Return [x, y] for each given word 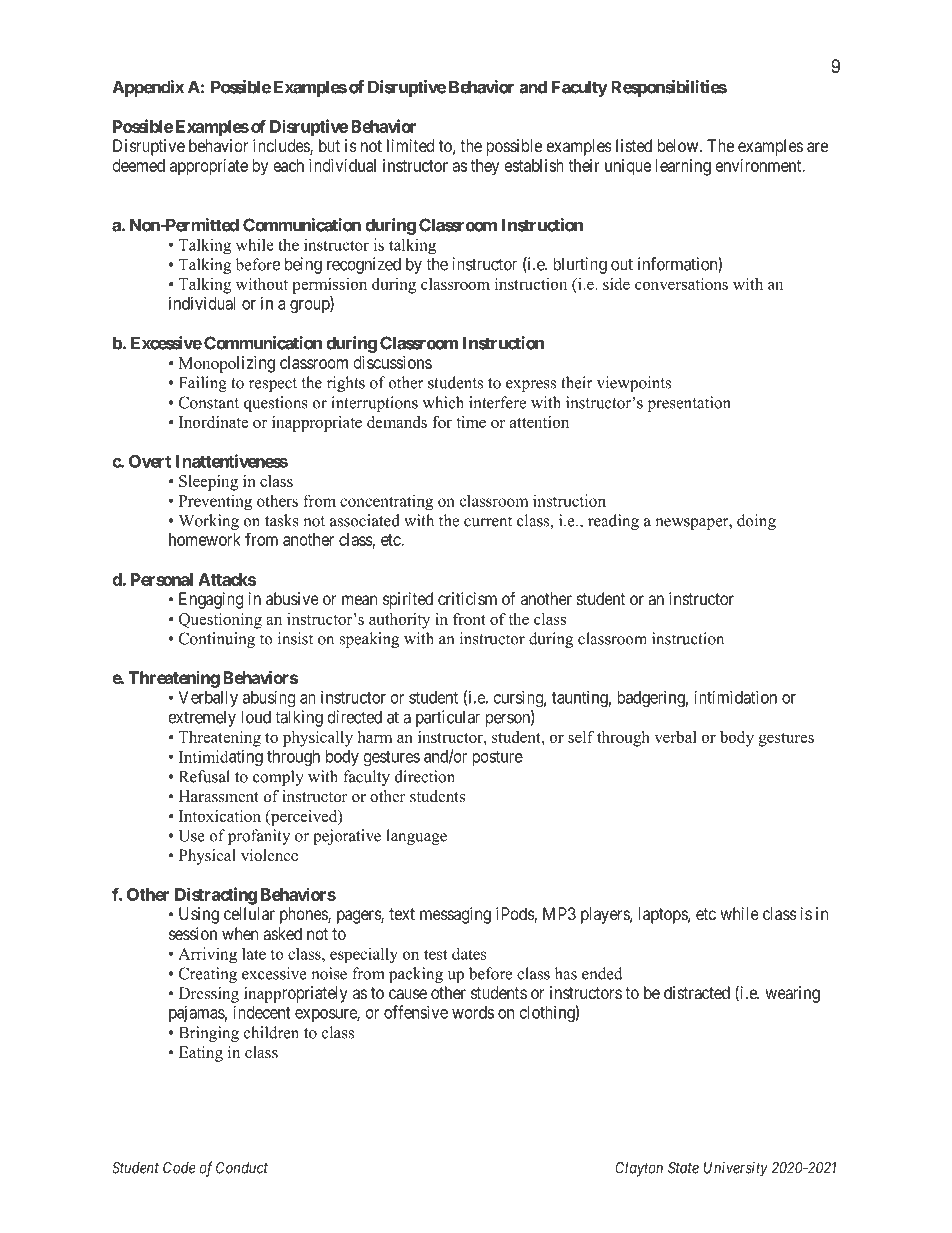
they [485, 167]
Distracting [216, 896]
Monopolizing [227, 364]
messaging [455, 915]
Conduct [242, 1168]
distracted [697, 993]
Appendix [148, 88]
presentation [689, 404]
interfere [497, 402]
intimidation [735, 697]
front [469, 619]
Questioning [220, 621]
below [679, 145]
